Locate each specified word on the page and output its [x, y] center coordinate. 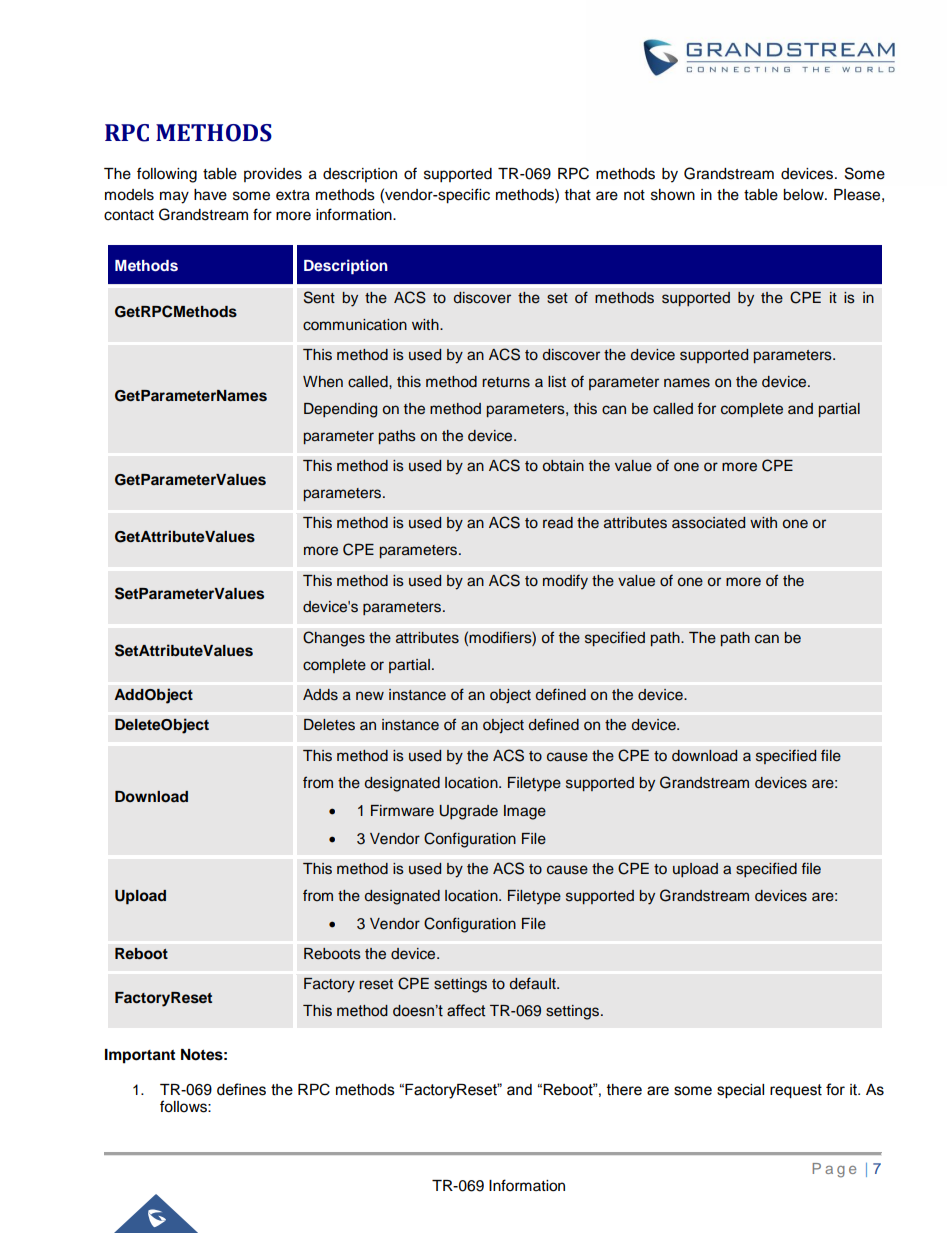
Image [525, 812]
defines [241, 1089]
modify [565, 582]
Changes [334, 639]
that [578, 194]
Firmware [402, 810]
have [210, 195]
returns [506, 382]
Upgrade [468, 812]
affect [466, 1010]
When [323, 382]
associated [708, 523]
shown [673, 195]
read [558, 523]
